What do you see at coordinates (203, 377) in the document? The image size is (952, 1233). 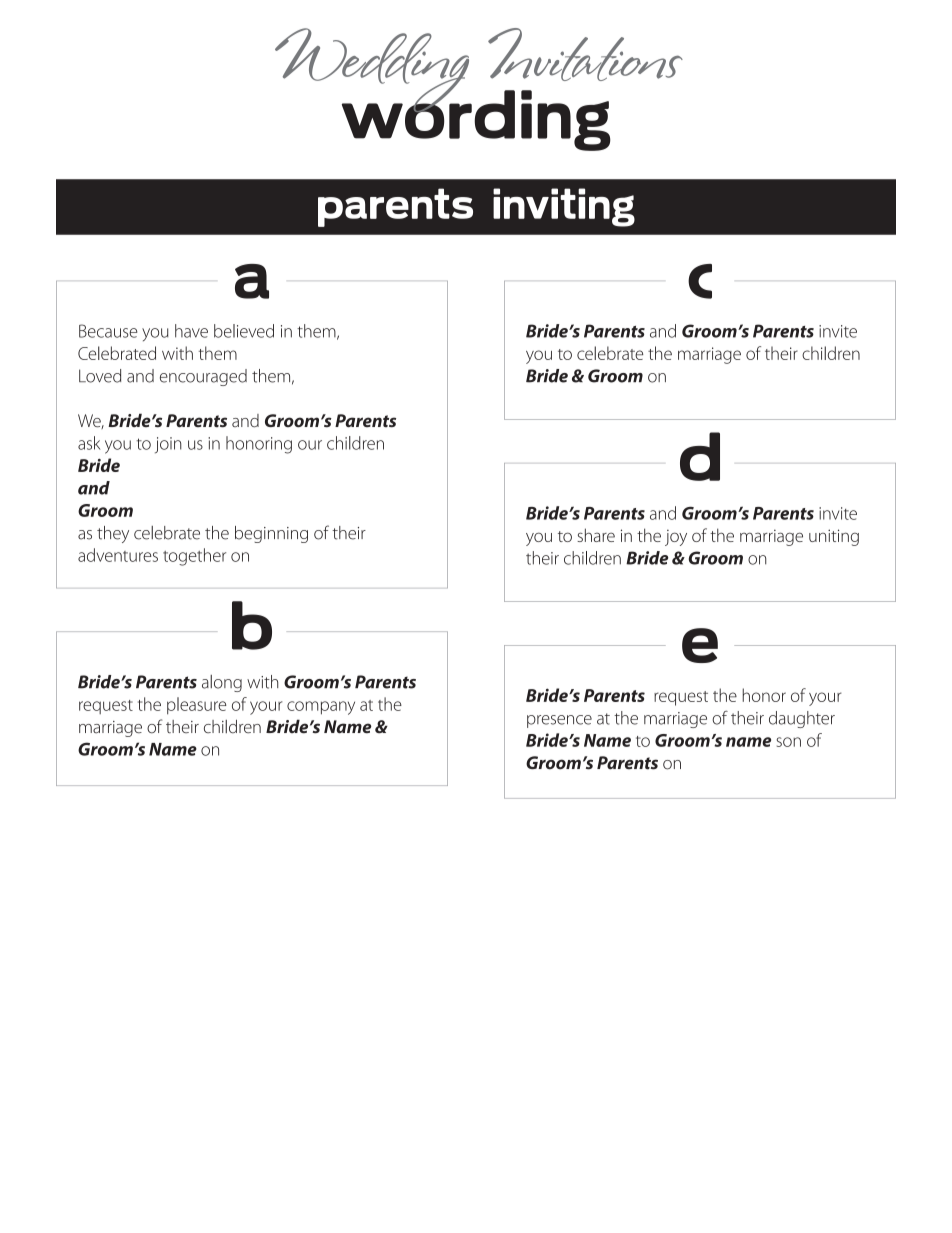 I see `encouraged` at bounding box center [203, 377].
